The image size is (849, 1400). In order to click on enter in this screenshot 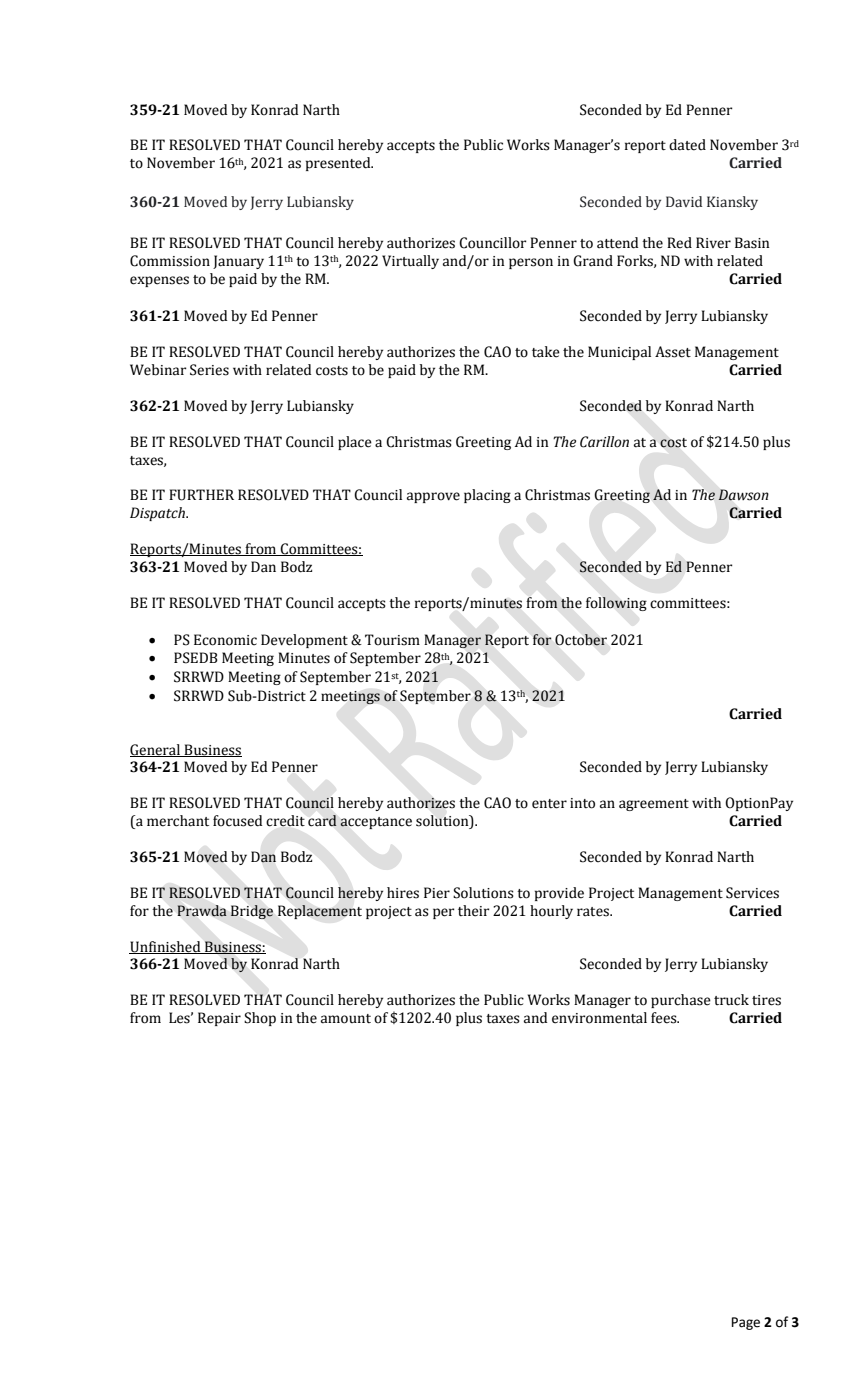, I will do `click(549, 804)`.
